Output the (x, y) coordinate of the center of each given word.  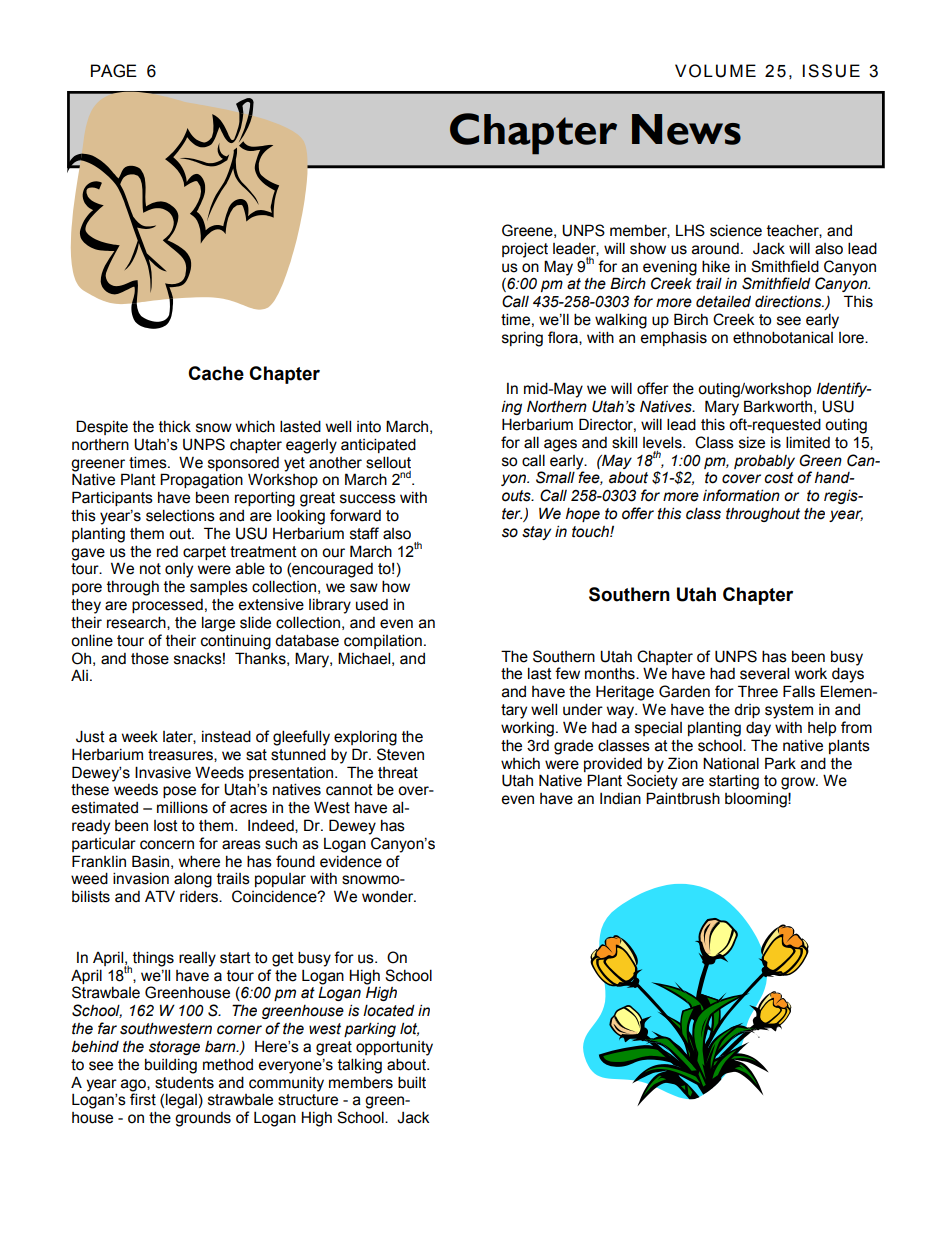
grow (799, 783)
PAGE (114, 71)
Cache (216, 373)
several (764, 673)
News (686, 129)
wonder (389, 897)
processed (167, 606)
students (184, 1082)
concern (167, 845)
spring (522, 339)
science (736, 231)
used (372, 605)
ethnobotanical (783, 337)
